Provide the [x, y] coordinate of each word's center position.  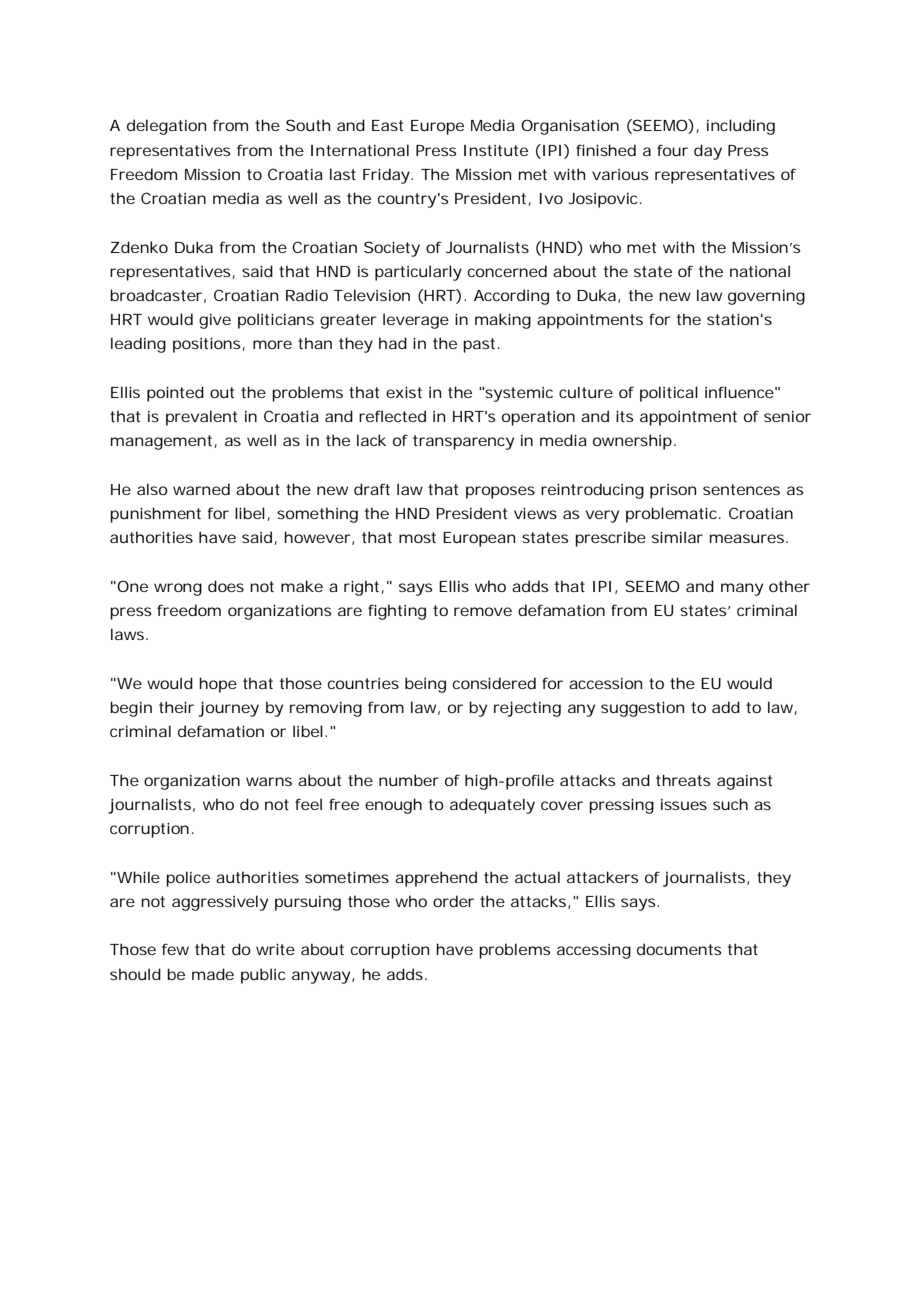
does [226, 586]
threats [683, 780]
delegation [166, 127]
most [417, 537]
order [453, 901]
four [672, 150]
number [409, 780]
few [175, 949]
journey [229, 709]
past [479, 345]
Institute [496, 150]
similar [677, 537]
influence [739, 392]
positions [206, 345]
